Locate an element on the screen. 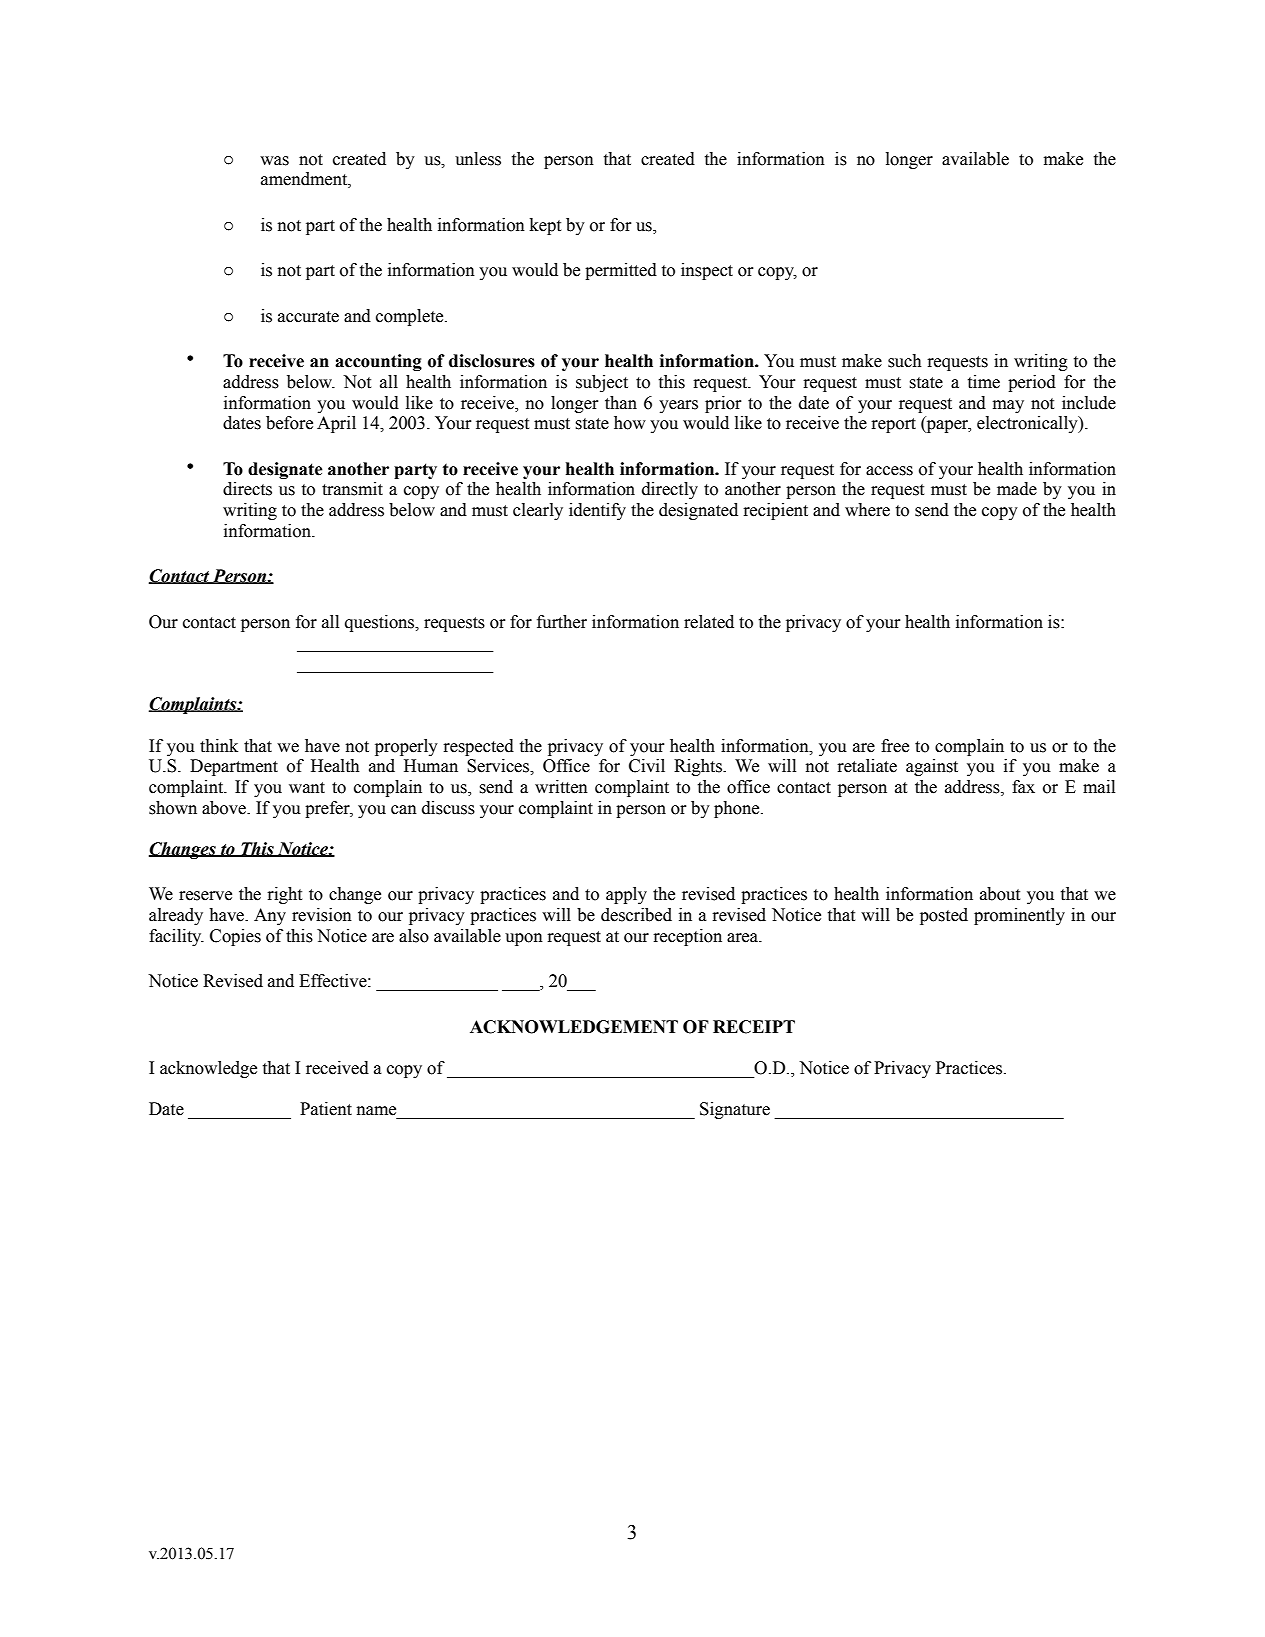  about is located at coordinates (1000, 894).
